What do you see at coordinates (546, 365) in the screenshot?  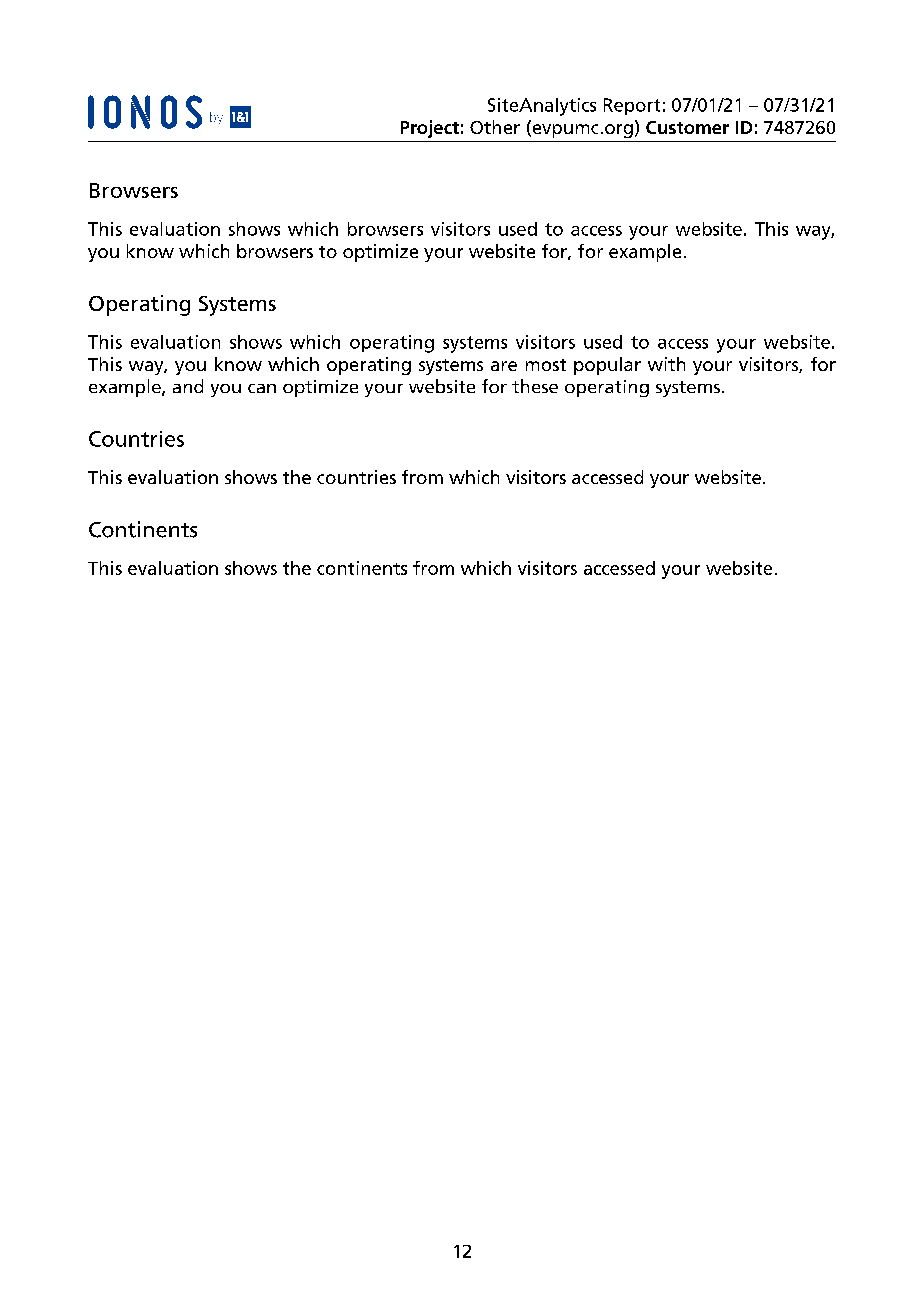 I see `most` at bounding box center [546, 365].
